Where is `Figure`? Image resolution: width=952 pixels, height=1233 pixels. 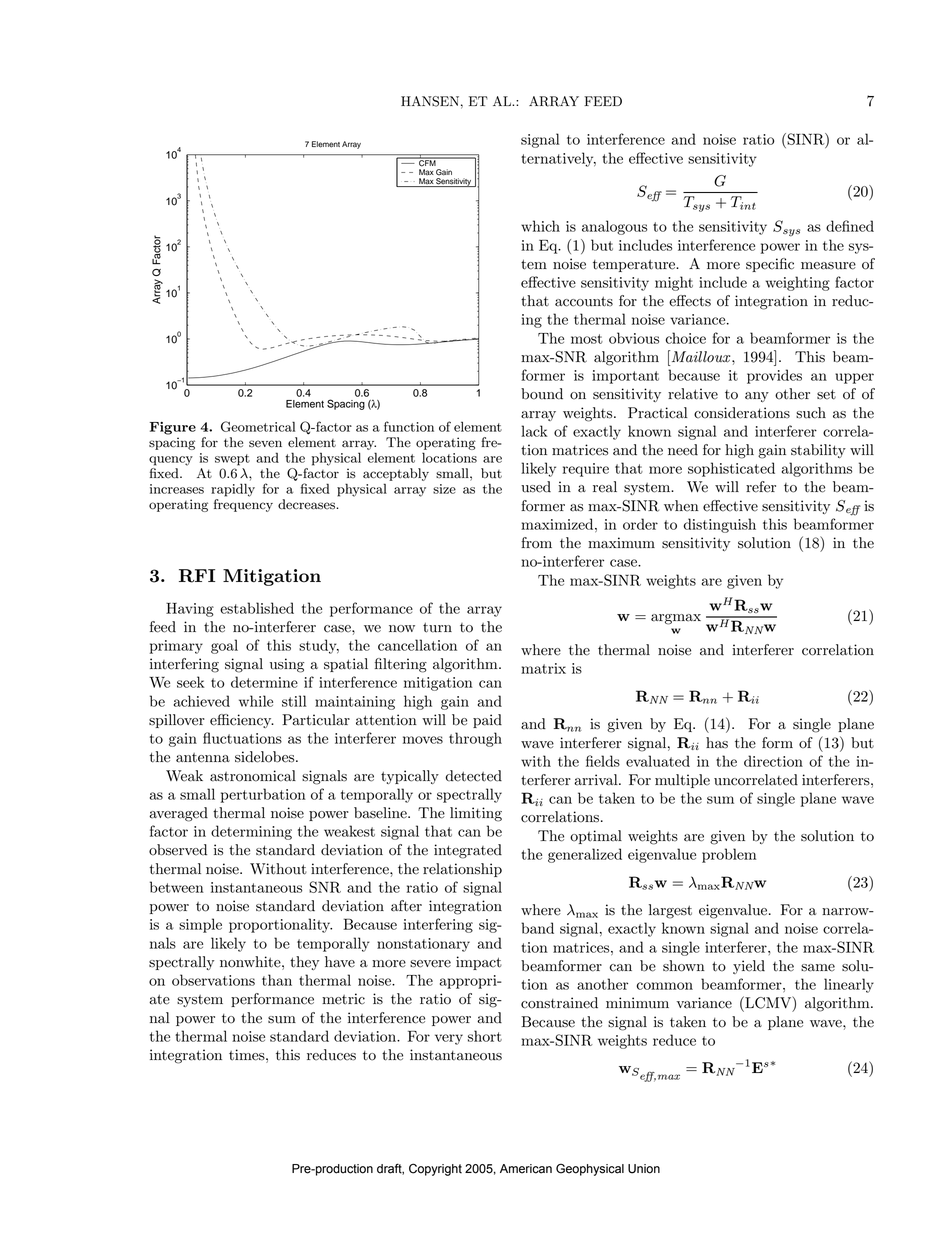 Figure is located at coordinates (173, 428).
